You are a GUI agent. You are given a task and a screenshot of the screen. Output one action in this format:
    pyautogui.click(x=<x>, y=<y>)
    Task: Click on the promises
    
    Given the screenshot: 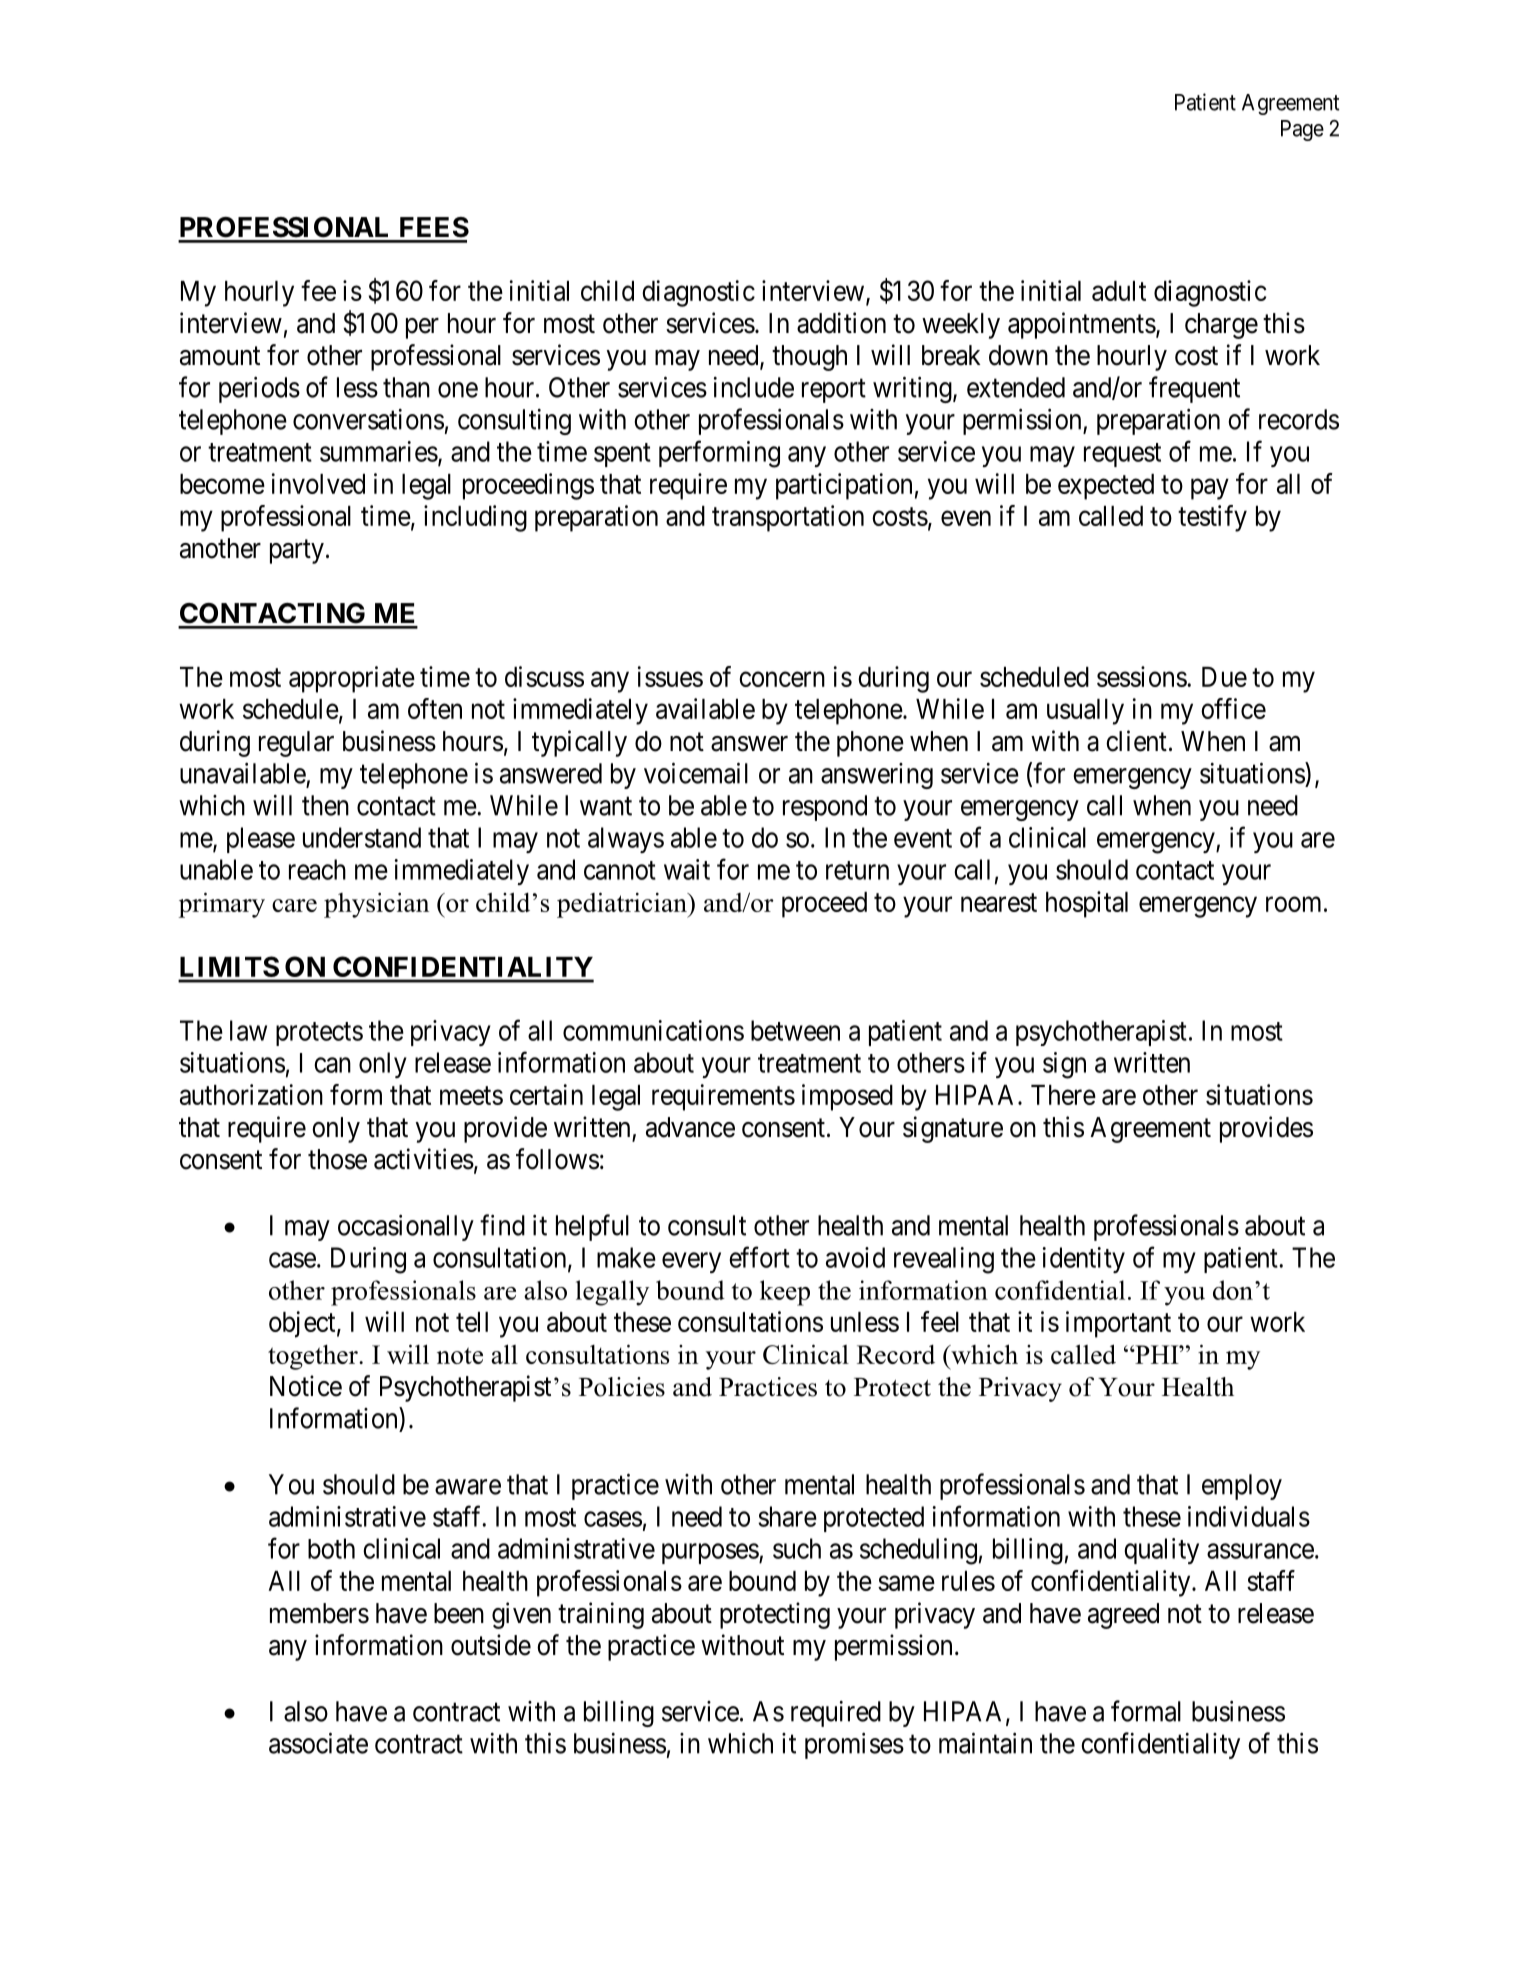 What is the action you would take?
    pyautogui.click(x=854, y=1745)
